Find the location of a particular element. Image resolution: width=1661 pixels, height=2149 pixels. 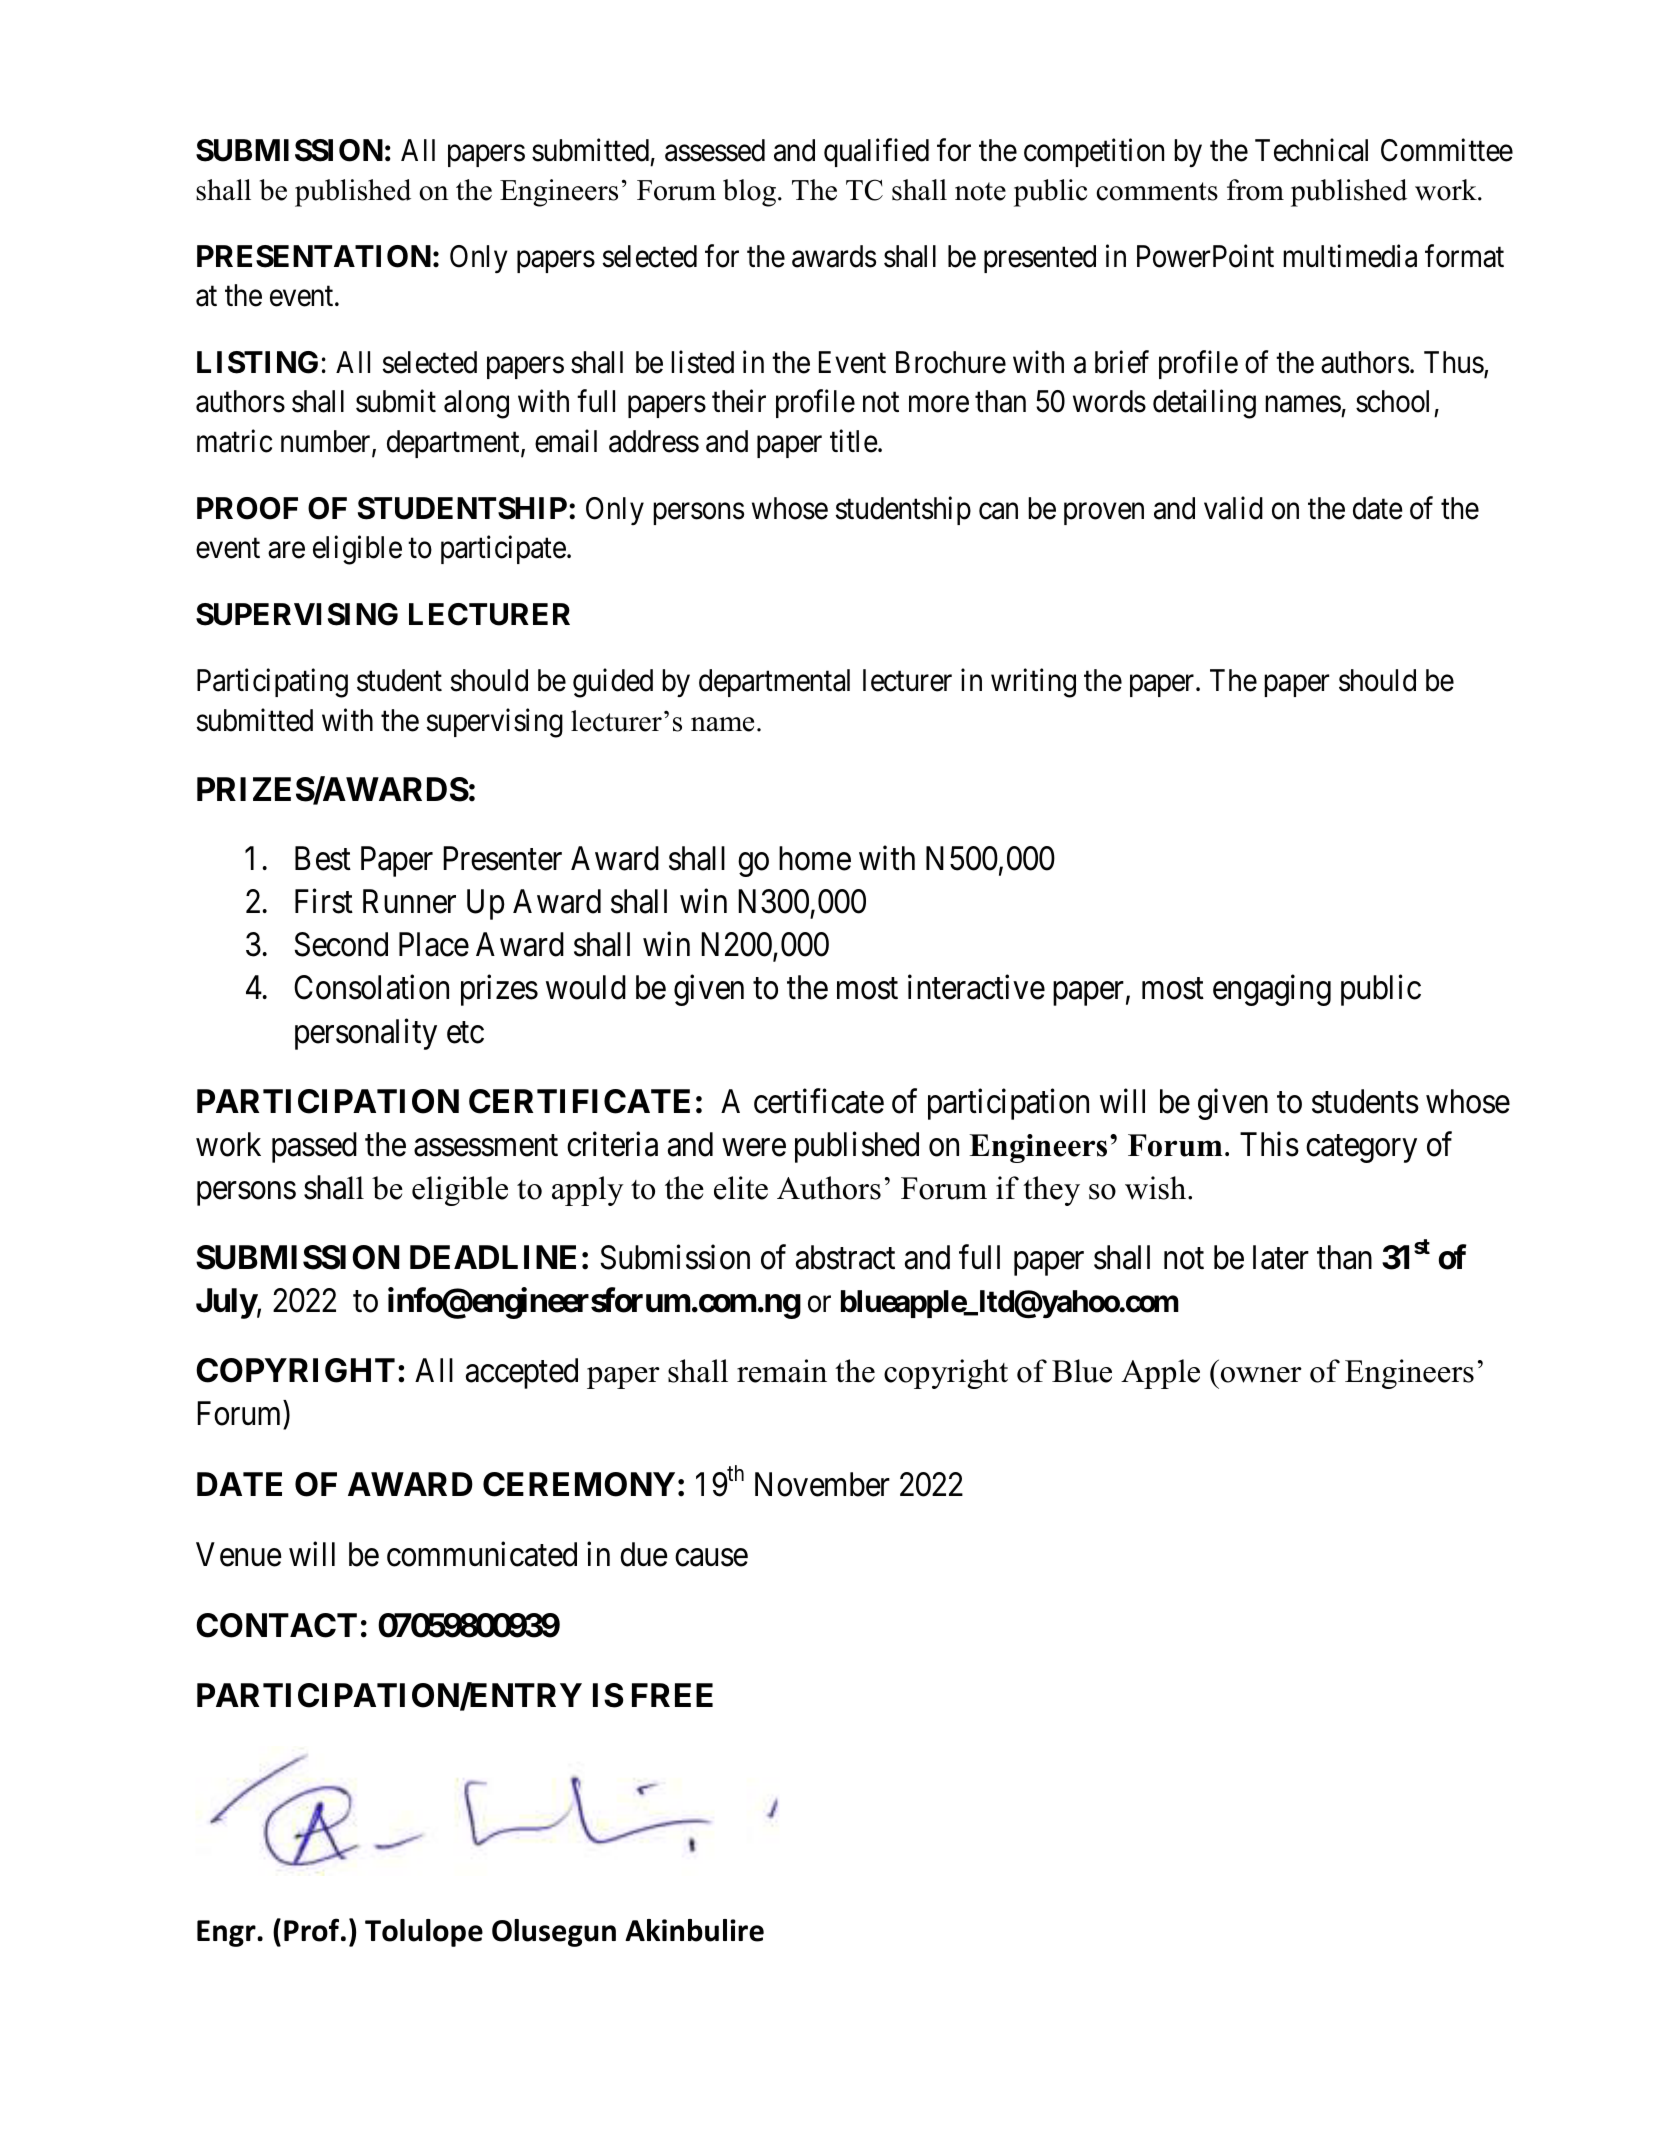

qualified is located at coordinates (876, 153).
